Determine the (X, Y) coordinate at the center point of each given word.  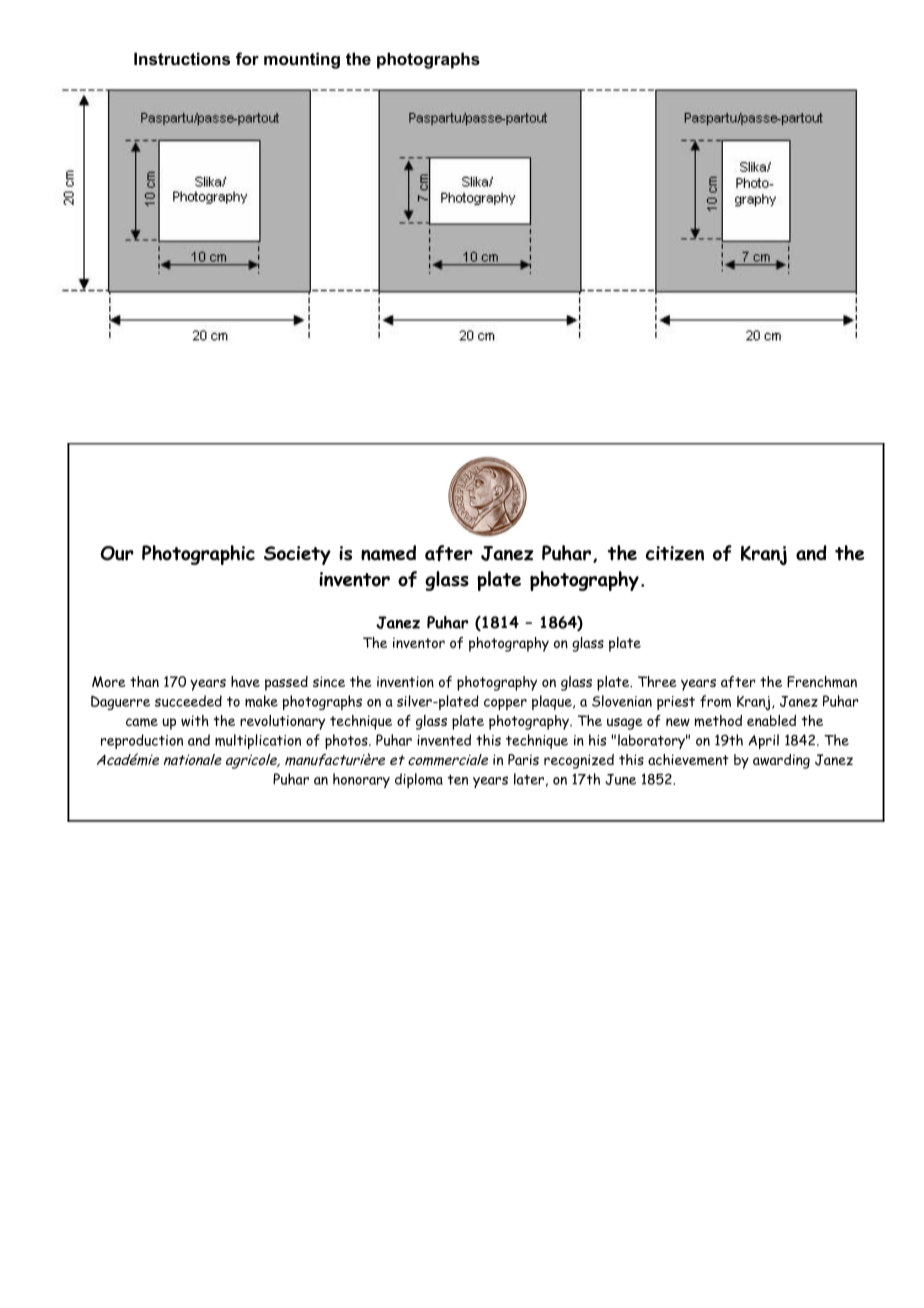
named (388, 553)
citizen (675, 553)
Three (657, 681)
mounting (302, 60)
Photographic (198, 555)
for (247, 58)
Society (297, 555)
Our (117, 553)
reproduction (142, 741)
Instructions (182, 58)
